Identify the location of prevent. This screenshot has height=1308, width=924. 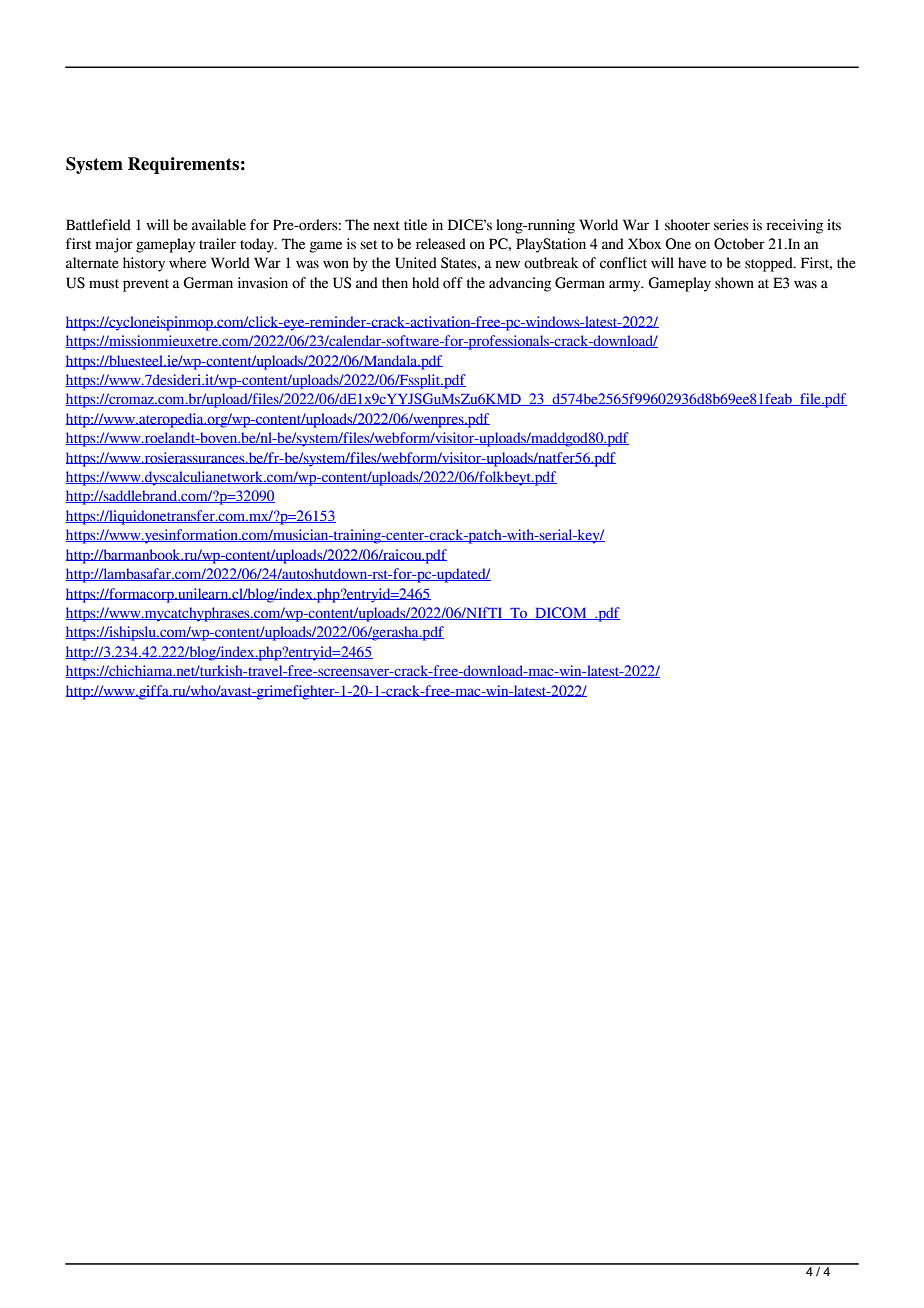
(146, 285).
